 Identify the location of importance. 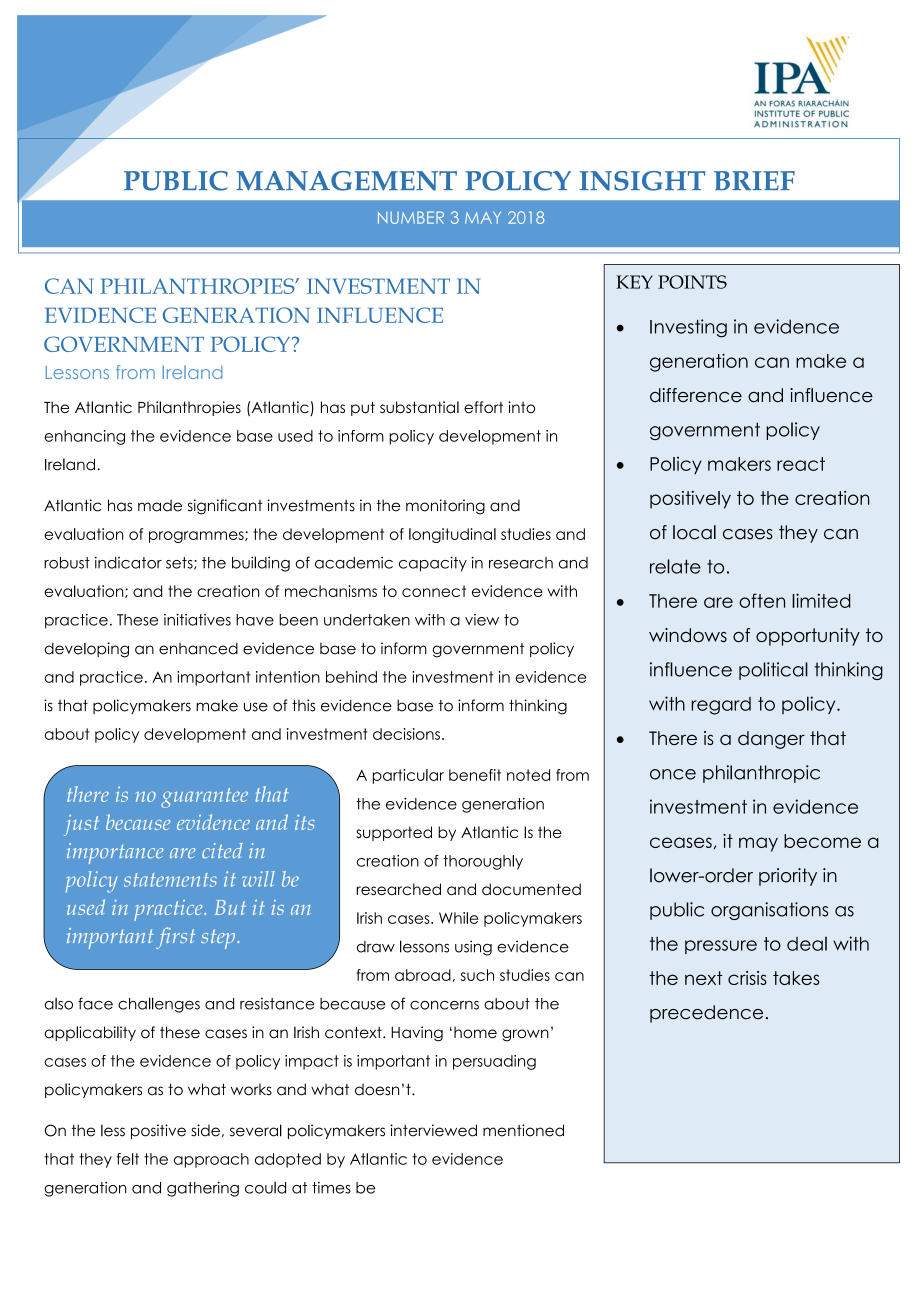
(115, 853).
